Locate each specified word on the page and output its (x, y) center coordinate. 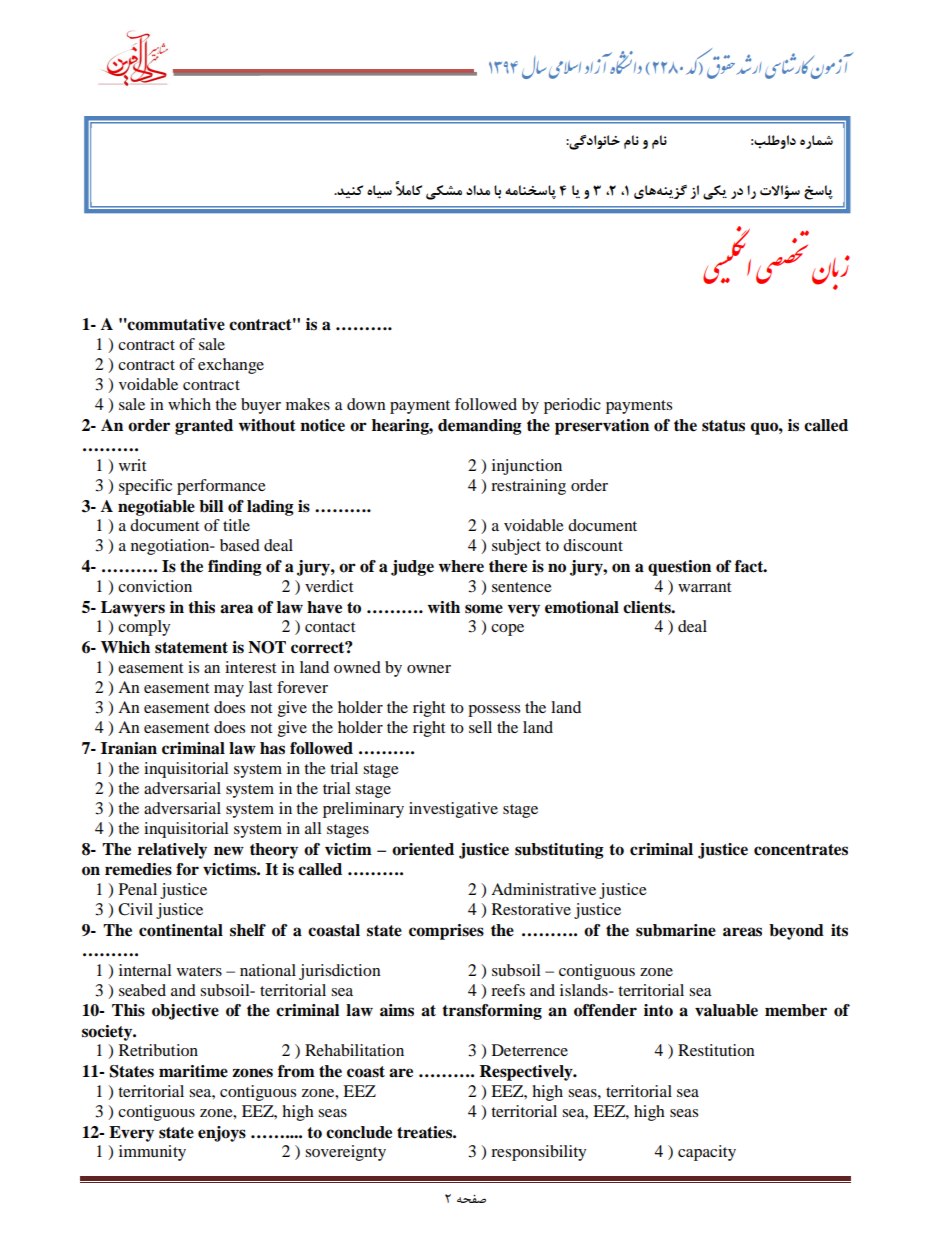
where (461, 566)
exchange (231, 366)
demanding (480, 427)
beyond (796, 932)
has (272, 748)
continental (181, 930)
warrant (704, 587)
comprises (446, 932)
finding (235, 568)
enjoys (222, 1134)
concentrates (801, 850)
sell (480, 727)
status (723, 426)
